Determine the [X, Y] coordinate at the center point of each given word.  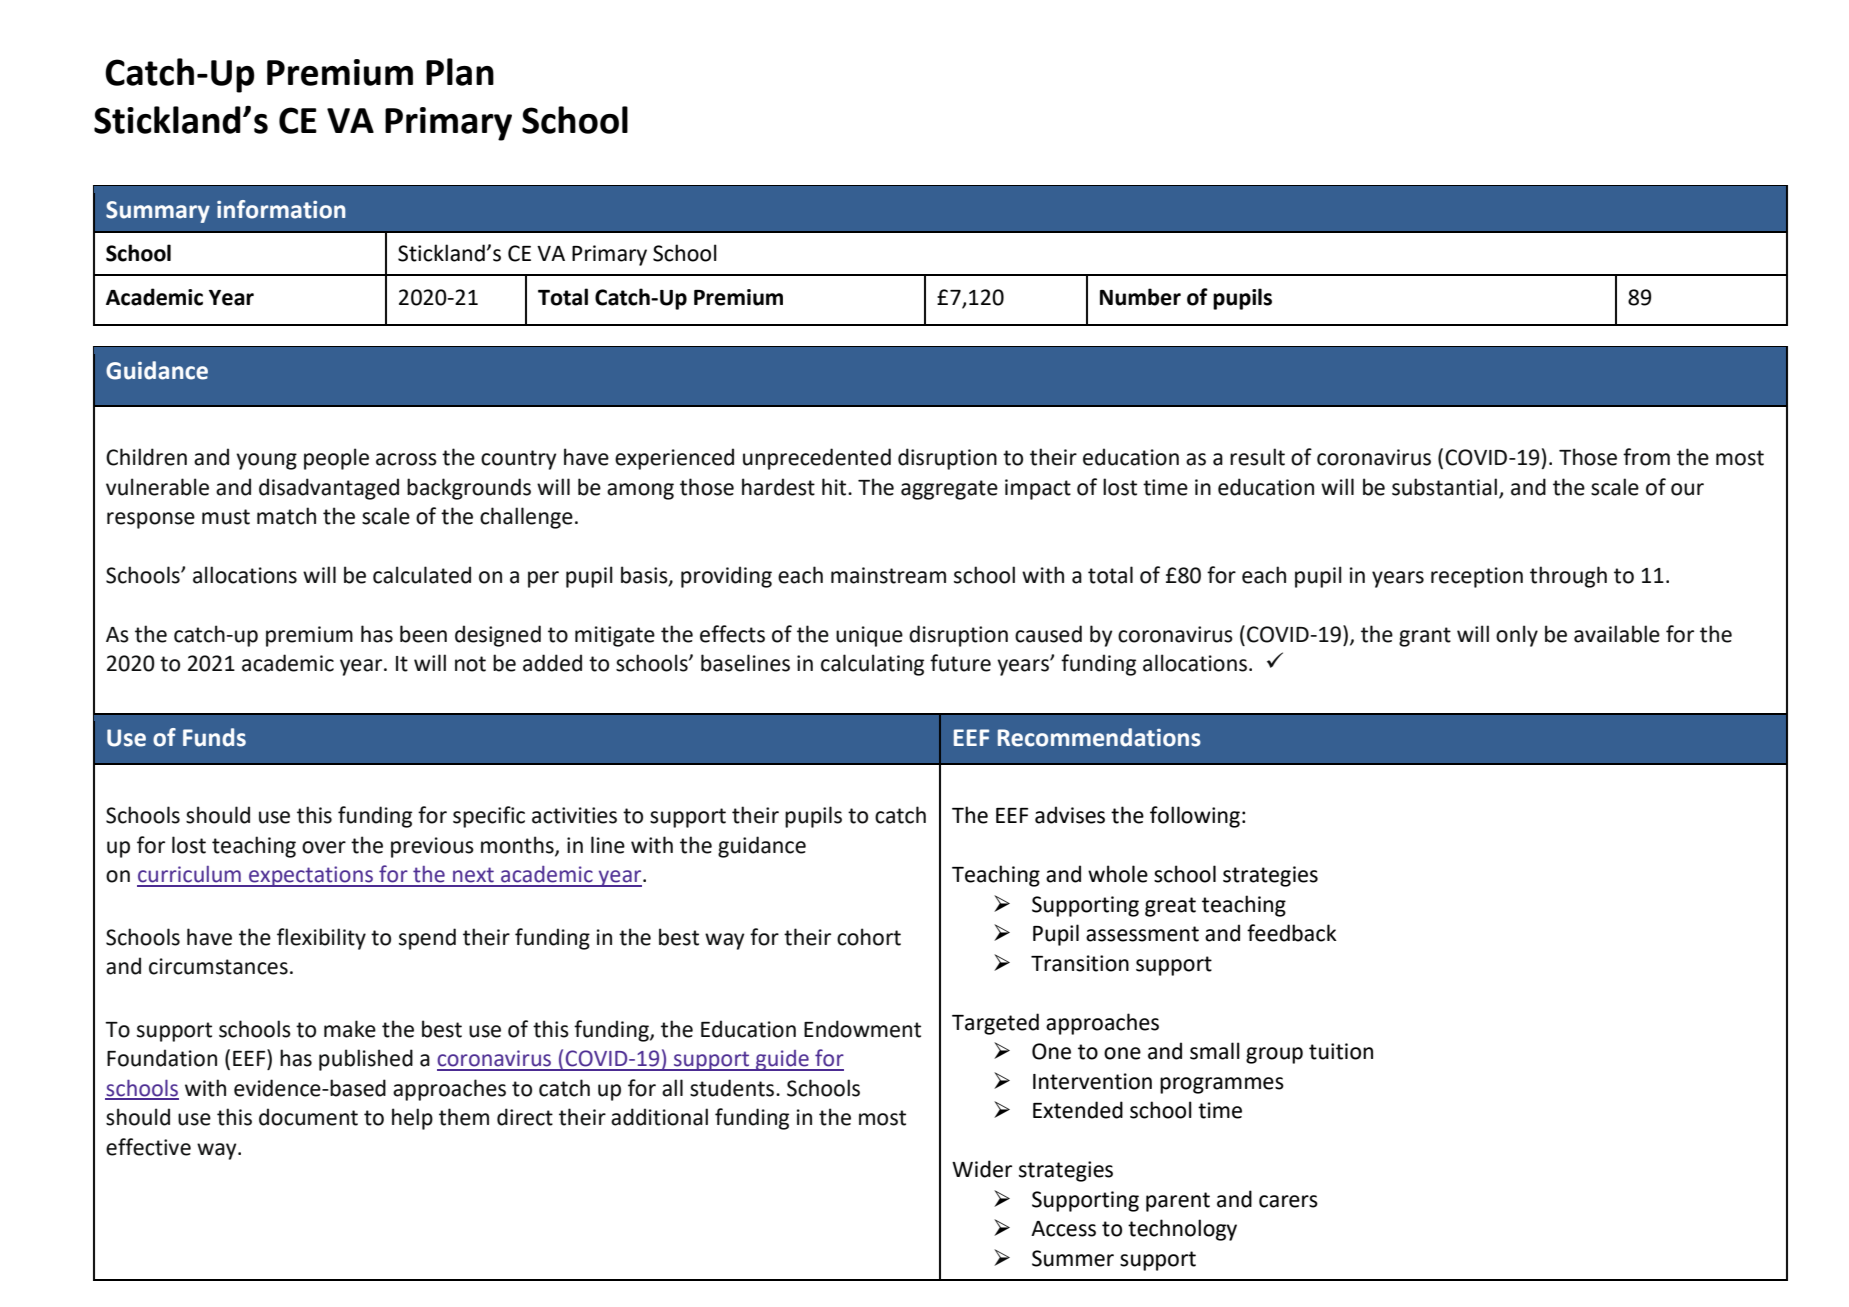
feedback [1292, 933]
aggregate [949, 490]
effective [148, 1147]
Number [1140, 297]
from [1646, 457]
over [324, 847]
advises [1070, 815]
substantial [1444, 487]
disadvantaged [329, 489]
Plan [460, 72]
